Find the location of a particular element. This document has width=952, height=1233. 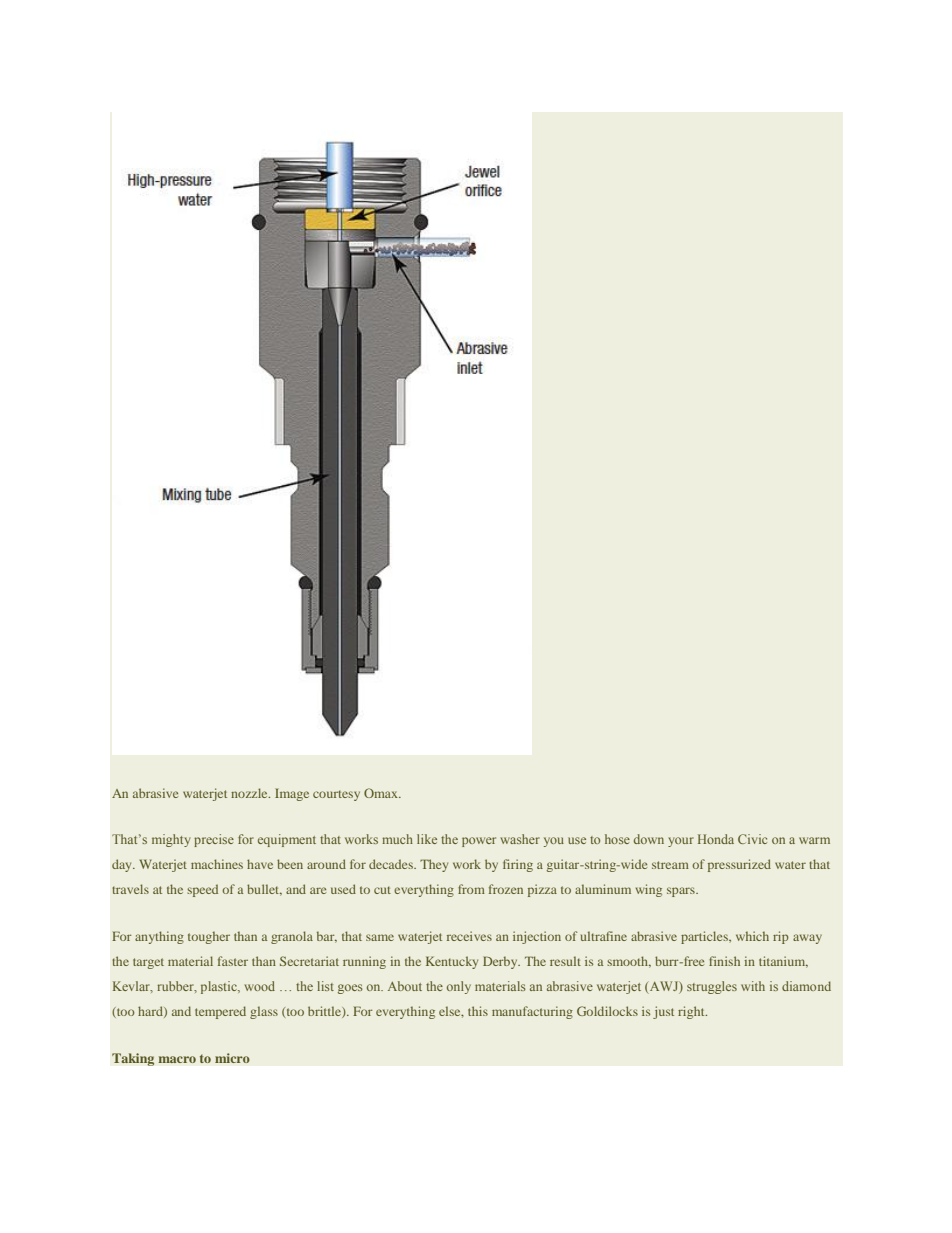

Honda is located at coordinates (716, 839).
